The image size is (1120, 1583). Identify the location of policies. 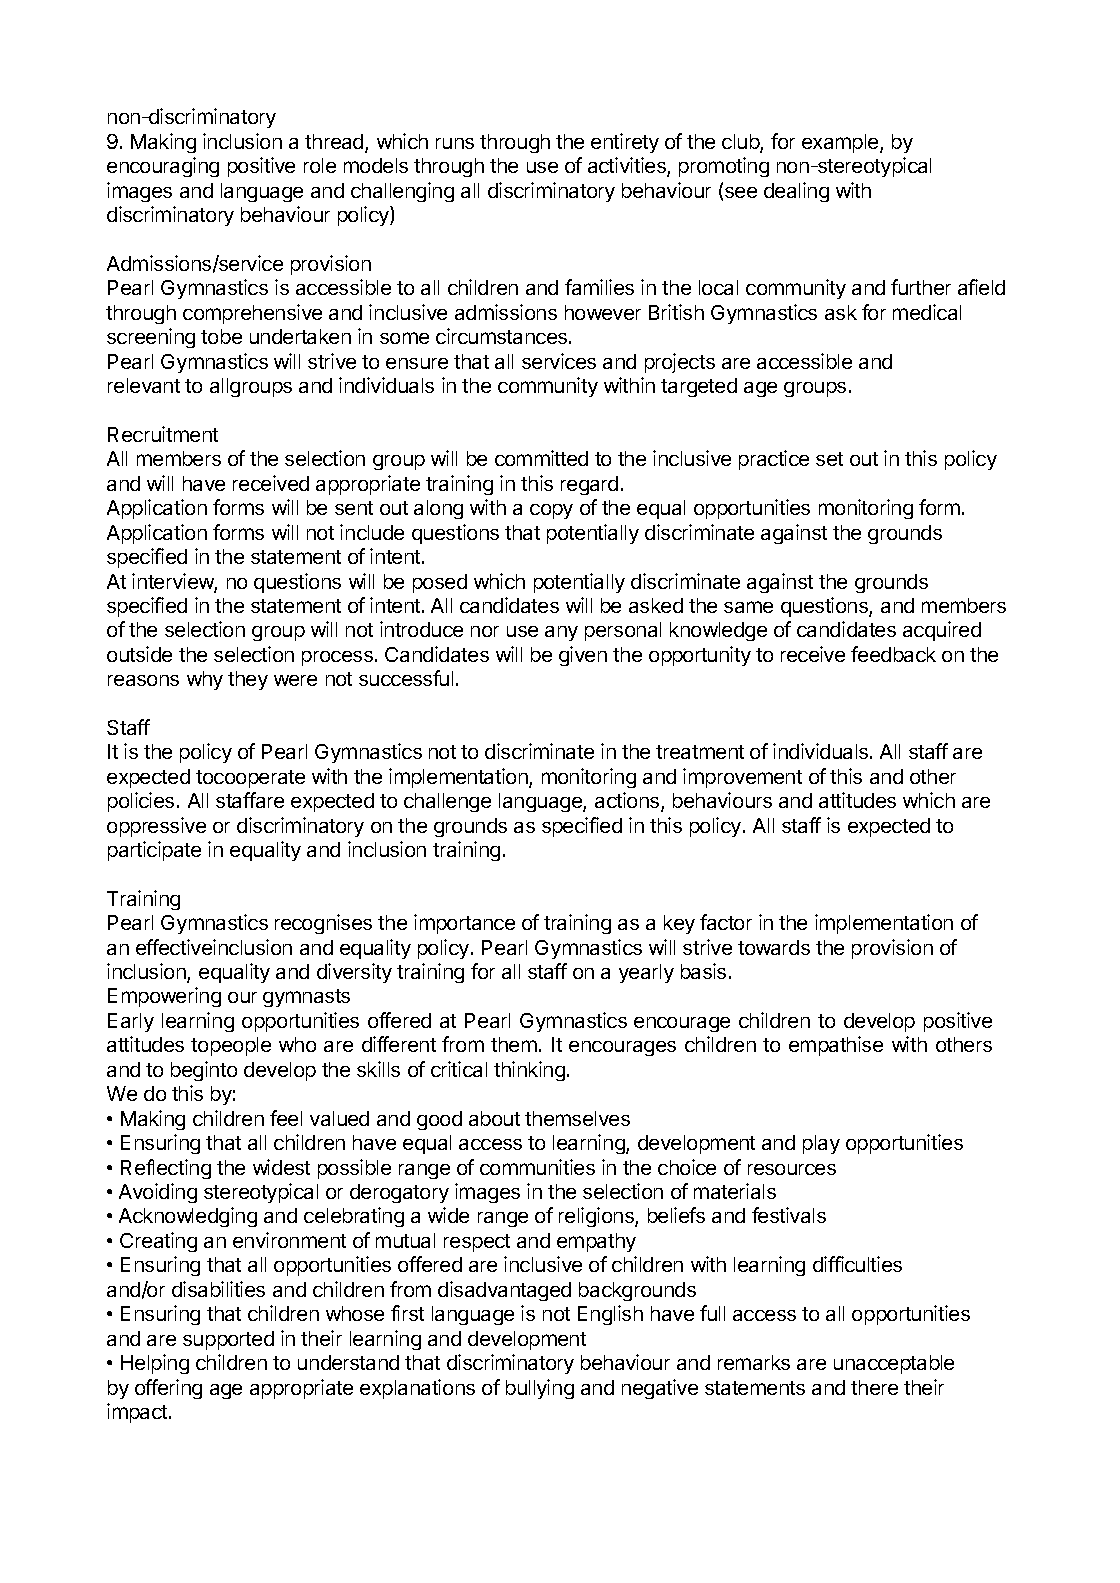
(141, 802).
